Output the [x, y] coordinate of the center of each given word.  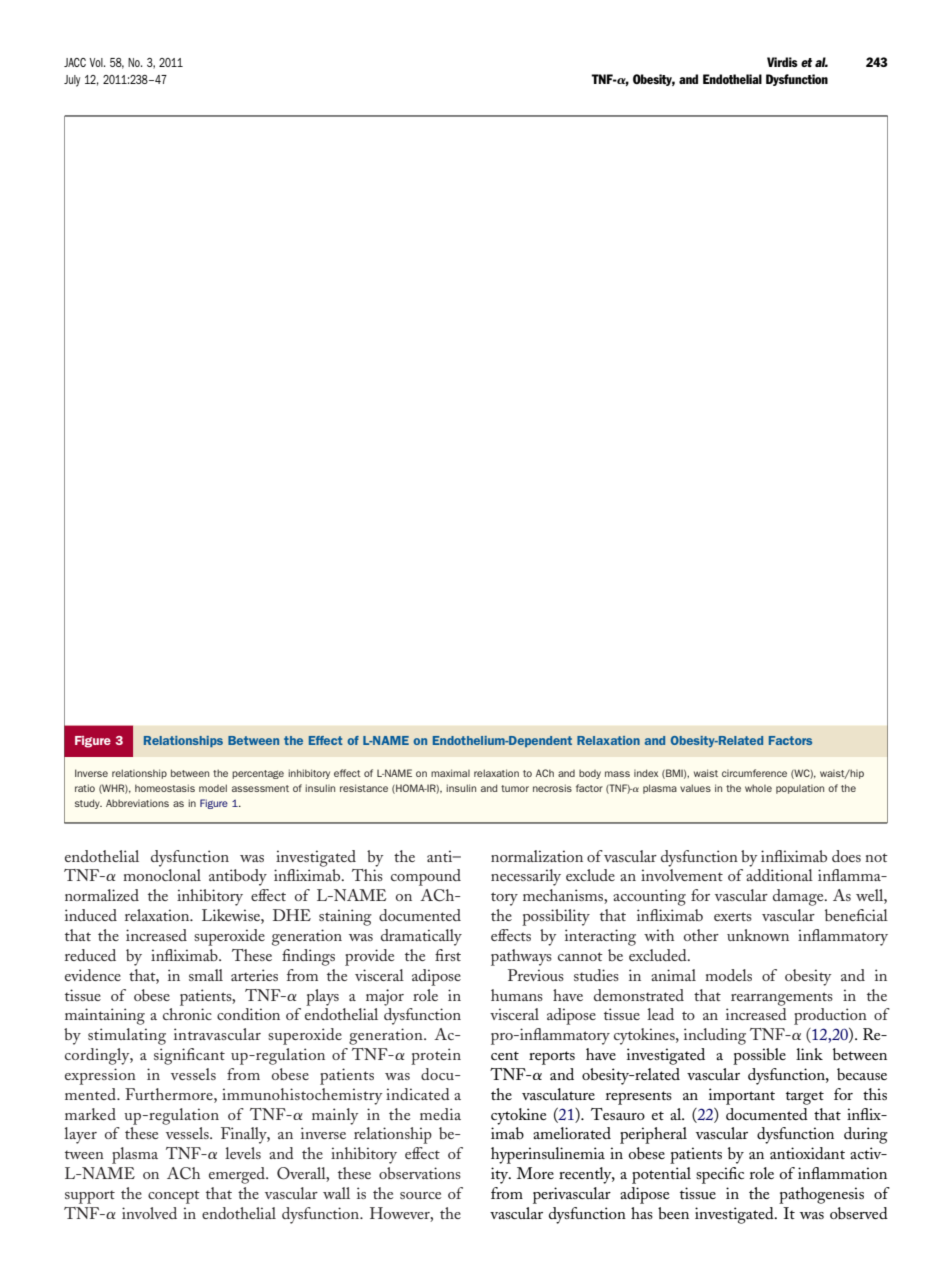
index [646, 773]
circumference [754, 773]
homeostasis [165, 788]
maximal [450, 773]
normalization [537, 856]
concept [174, 1197]
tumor [515, 788]
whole [758, 788]
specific [720, 1175]
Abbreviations [137, 803]
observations [420, 1173]
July [72, 81]
